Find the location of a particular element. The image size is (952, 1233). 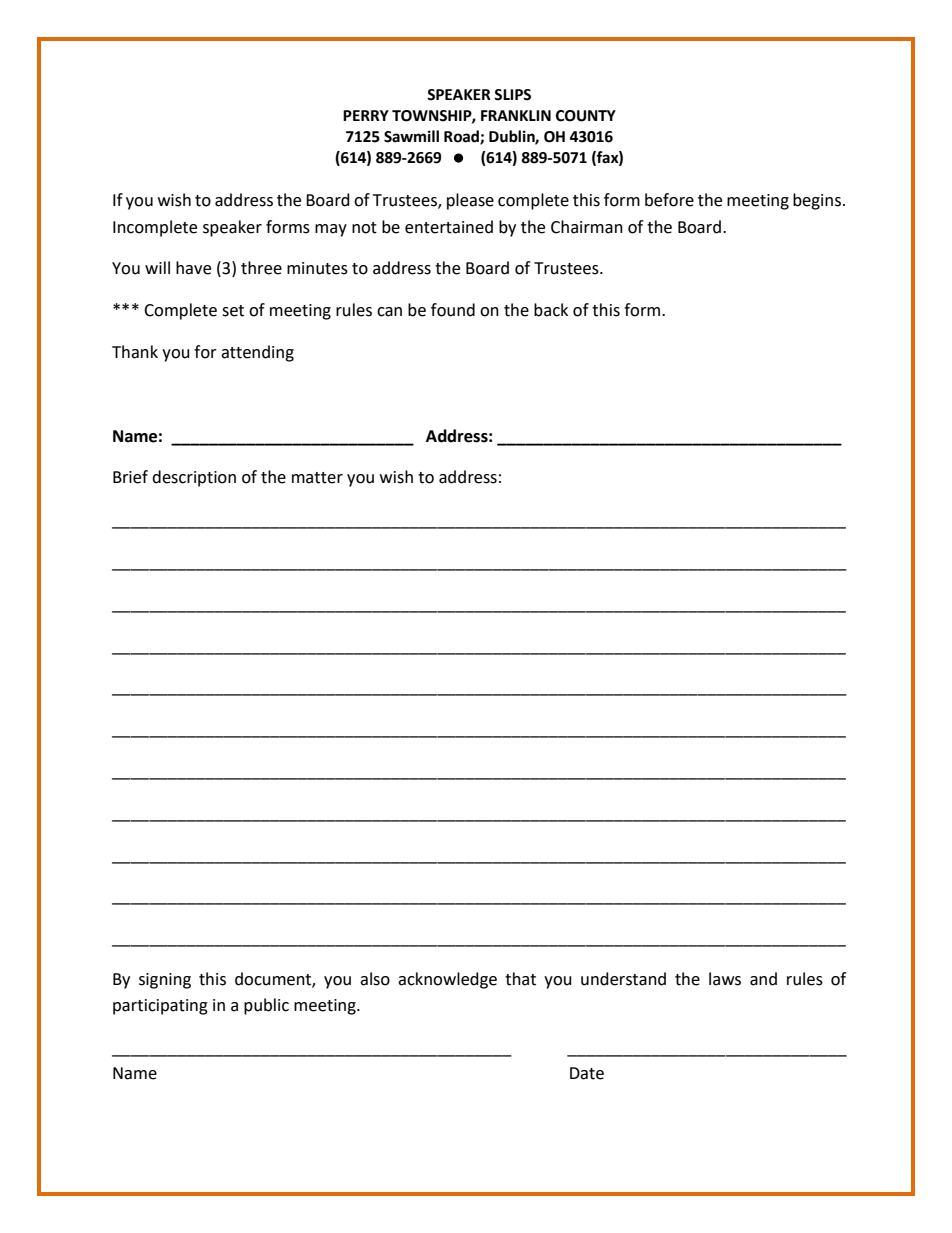

matter is located at coordinates (317, 478).
